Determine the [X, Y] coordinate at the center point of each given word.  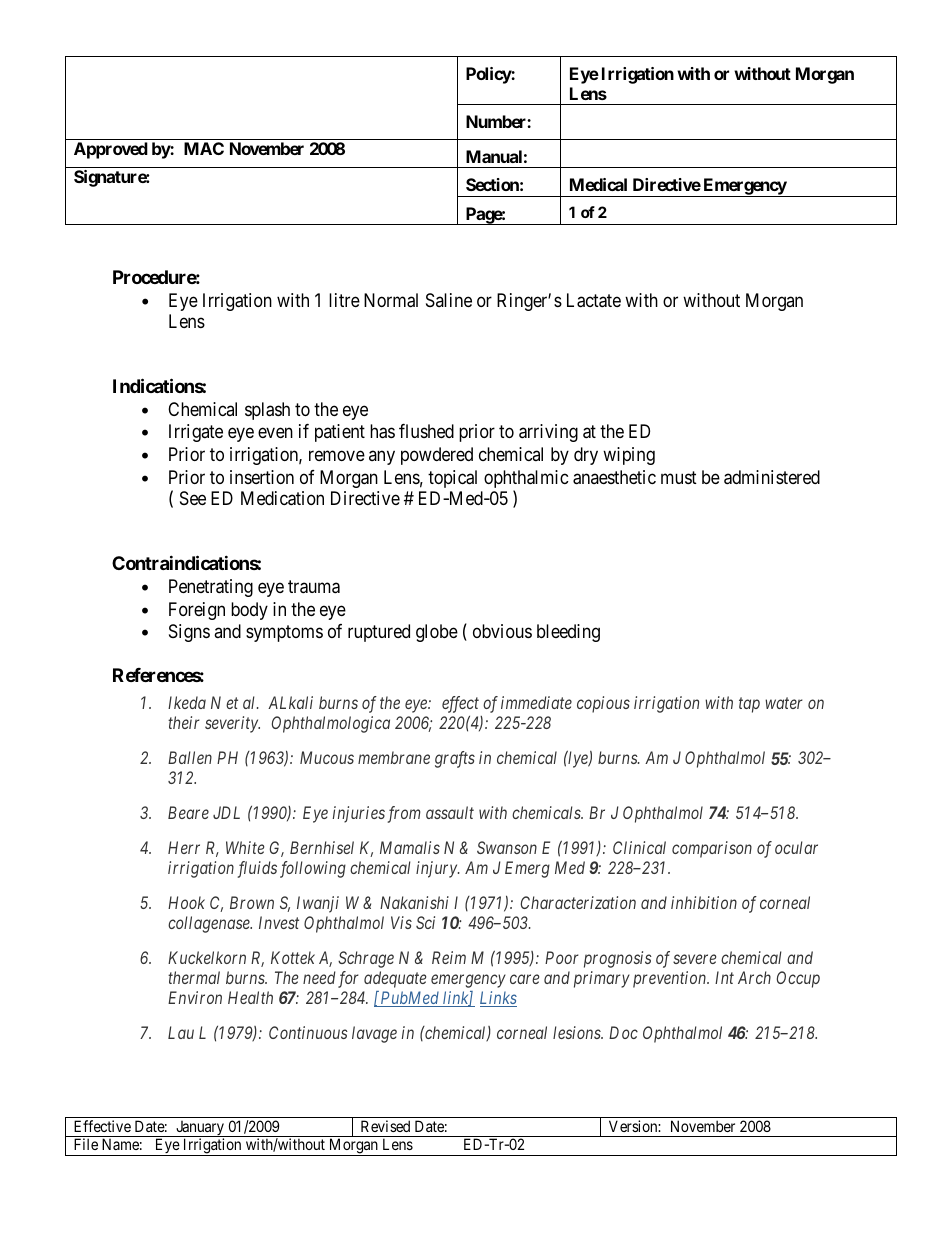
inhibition [704, 902]
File [86, 1144]
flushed [426, 431]
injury [437, 869]
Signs [189, 633]
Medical [598, 184]
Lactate [594, 300]
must [679, 477]
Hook [186, 902]
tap [749, 705]
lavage [374, 1034]
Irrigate [196, 433]
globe [437, 633]
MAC [204, 148]
